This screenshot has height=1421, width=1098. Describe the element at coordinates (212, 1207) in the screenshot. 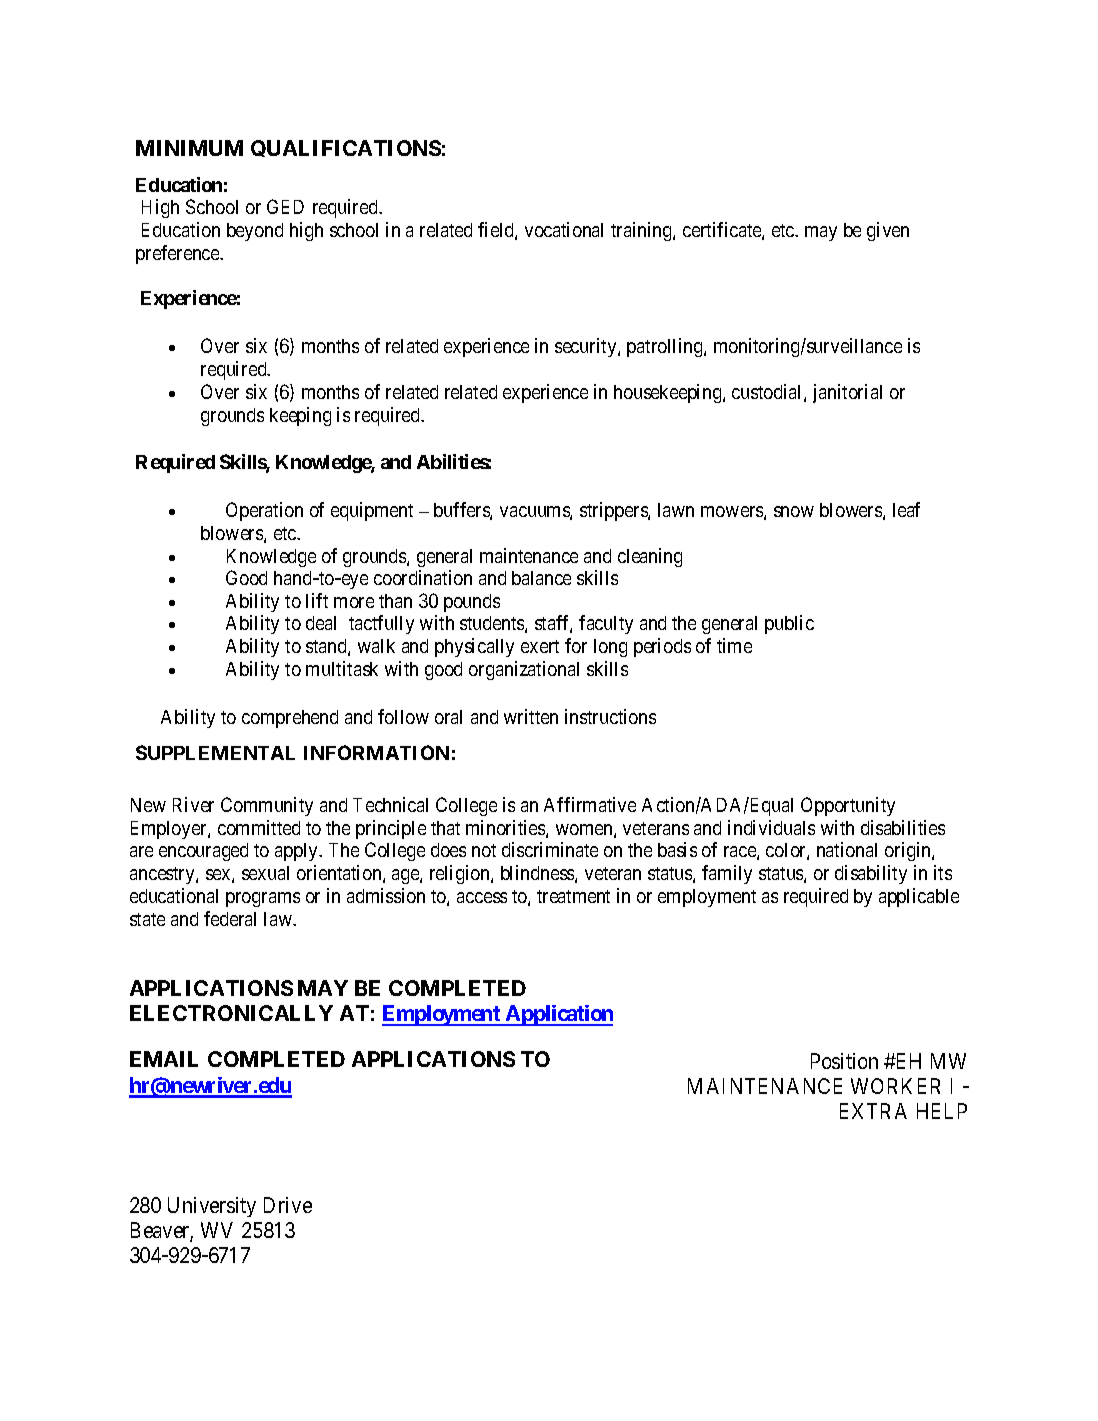

I see `University` at that location.
